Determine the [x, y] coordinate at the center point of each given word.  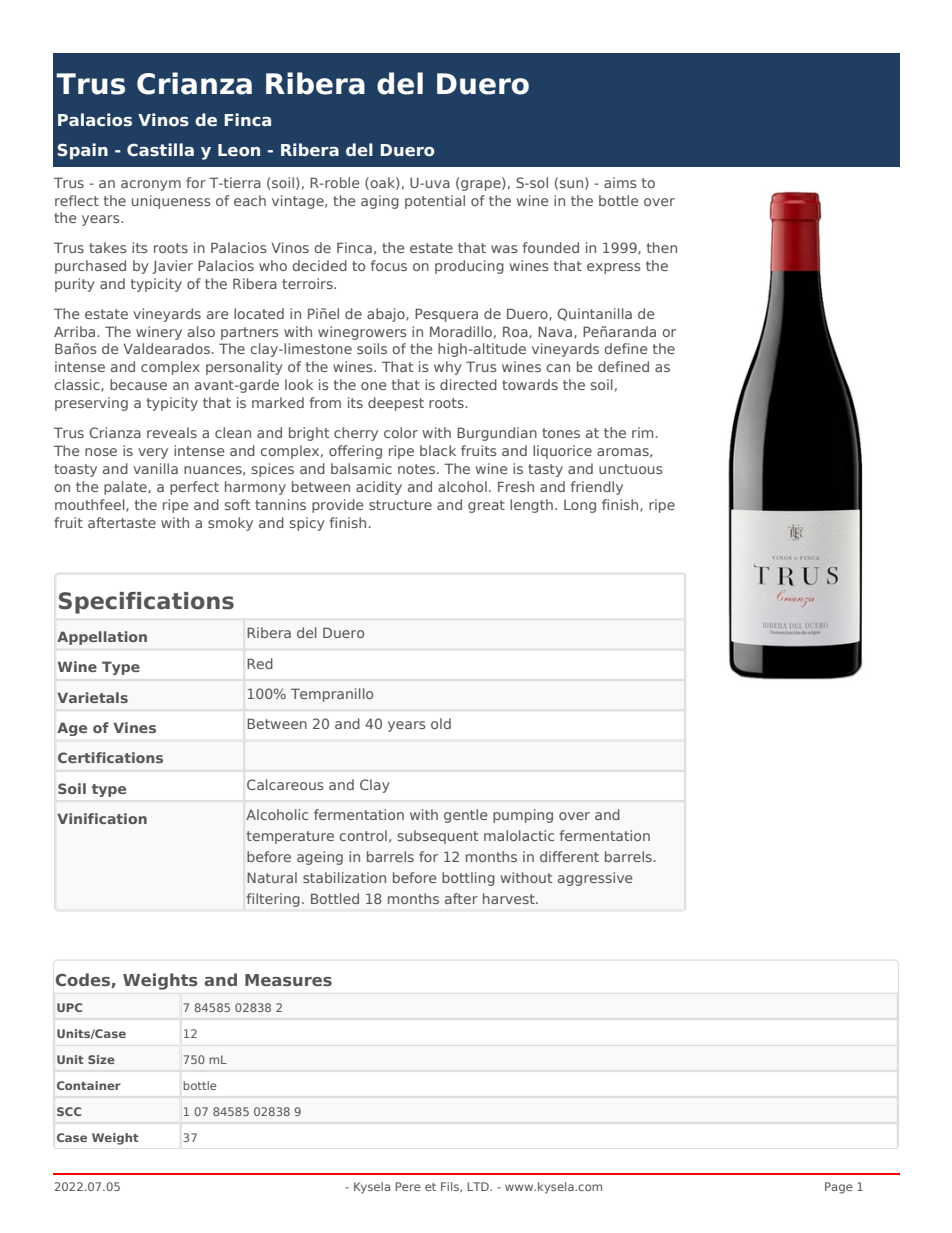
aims [620, 182]
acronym [151, 185]
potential [435, 202]
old [441, 723]
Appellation [102, 638]
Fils [451, 1187]
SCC [69, 1111]
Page [839, 1188]
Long [580, 506]
